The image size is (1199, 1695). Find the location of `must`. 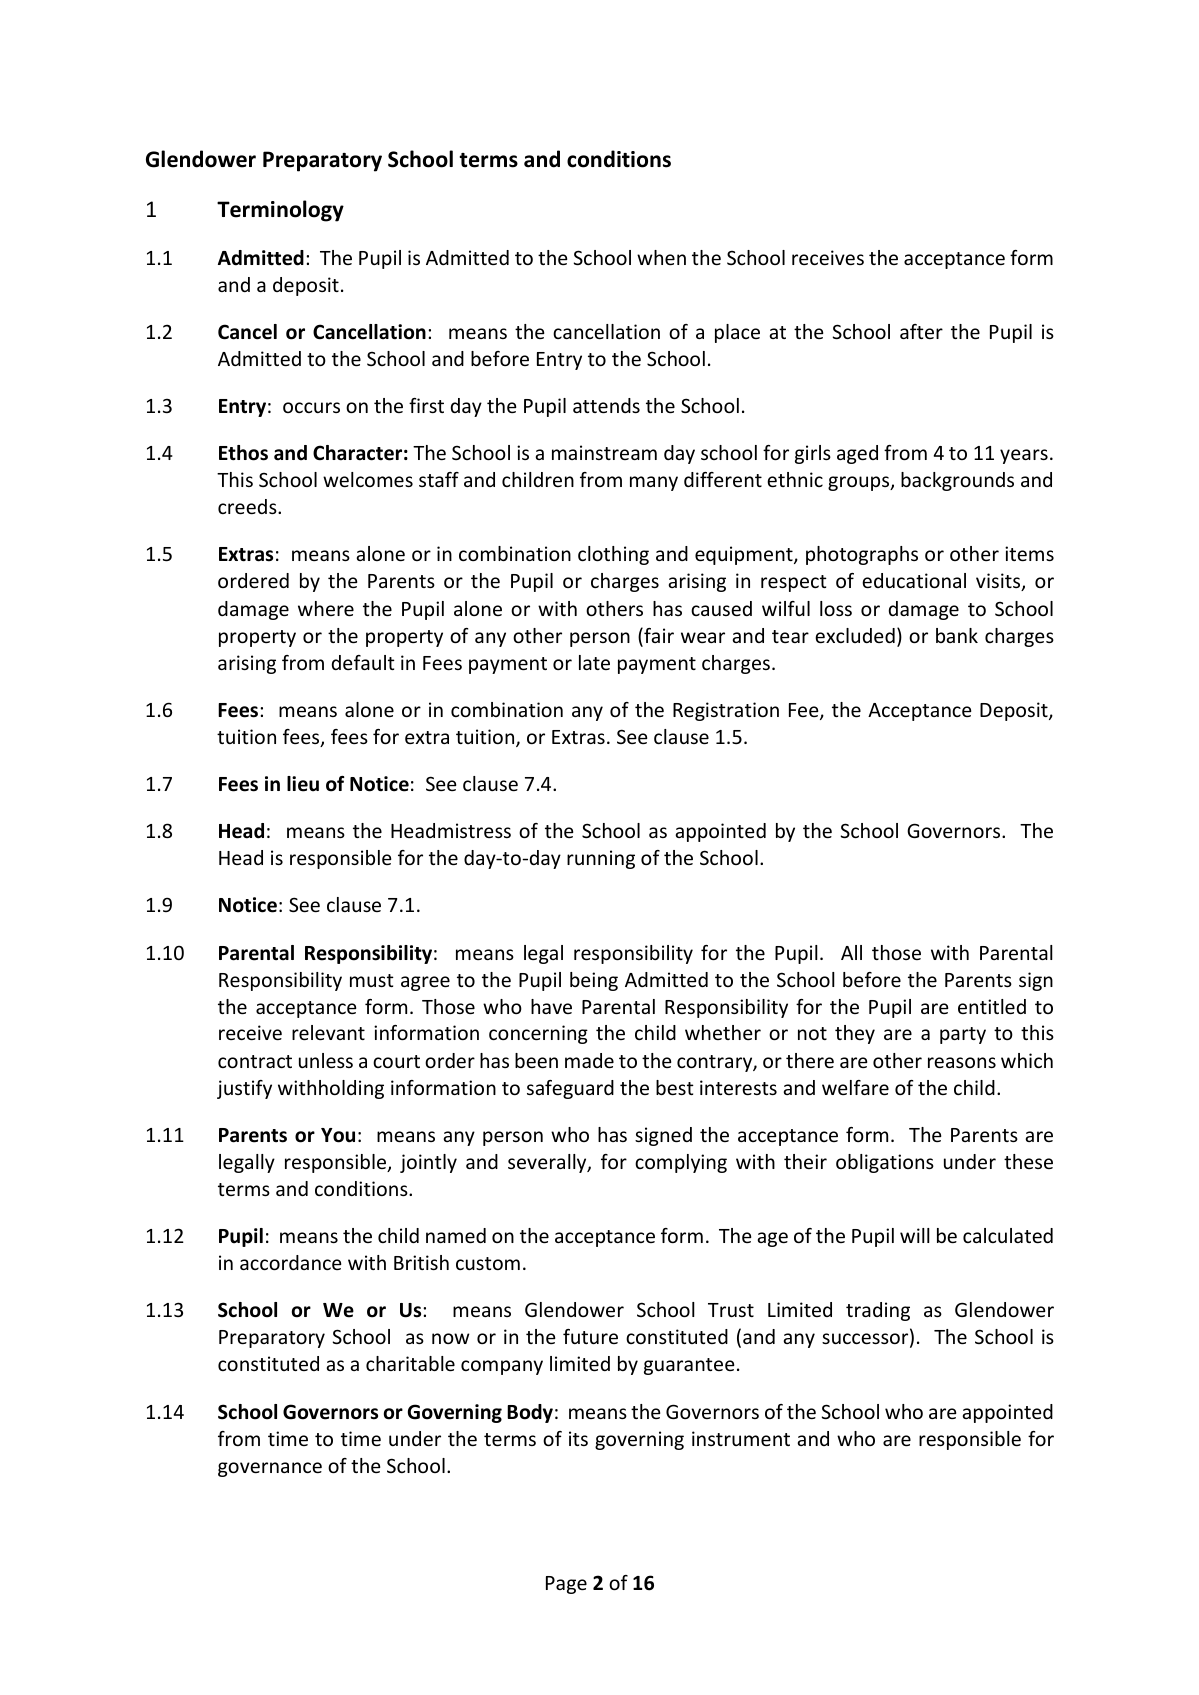

must is located at coordinates (372, 980).
